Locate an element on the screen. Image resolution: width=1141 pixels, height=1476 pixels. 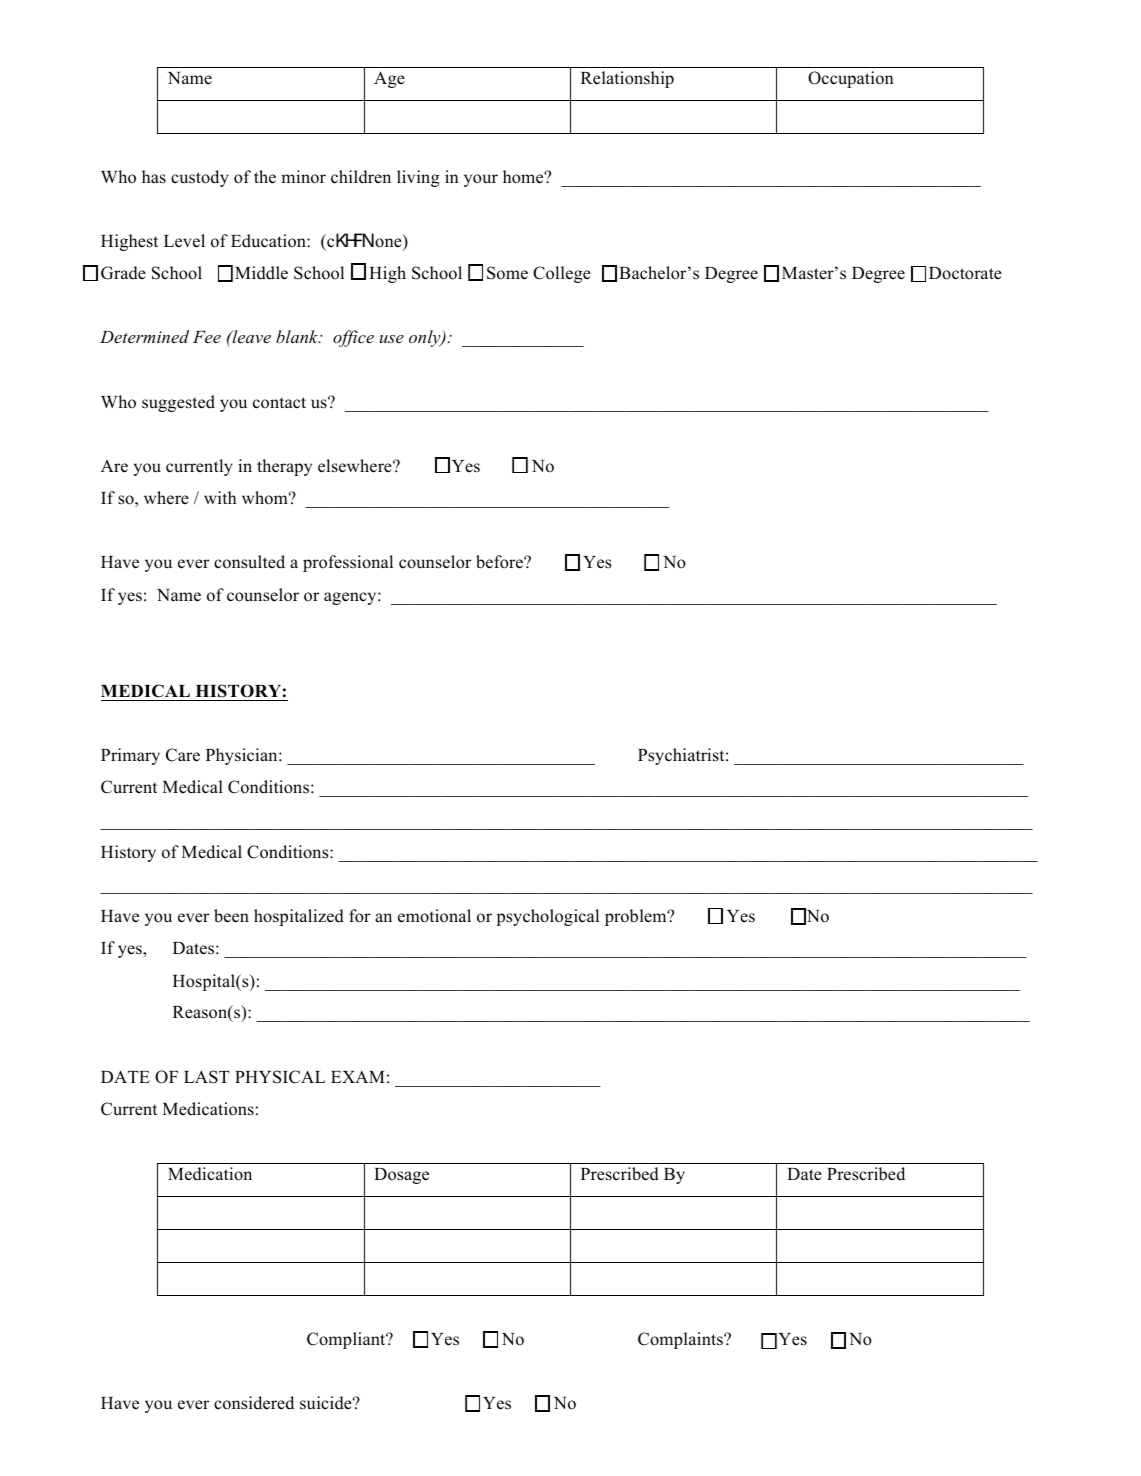
custody is located at coordinates (200, 178).
